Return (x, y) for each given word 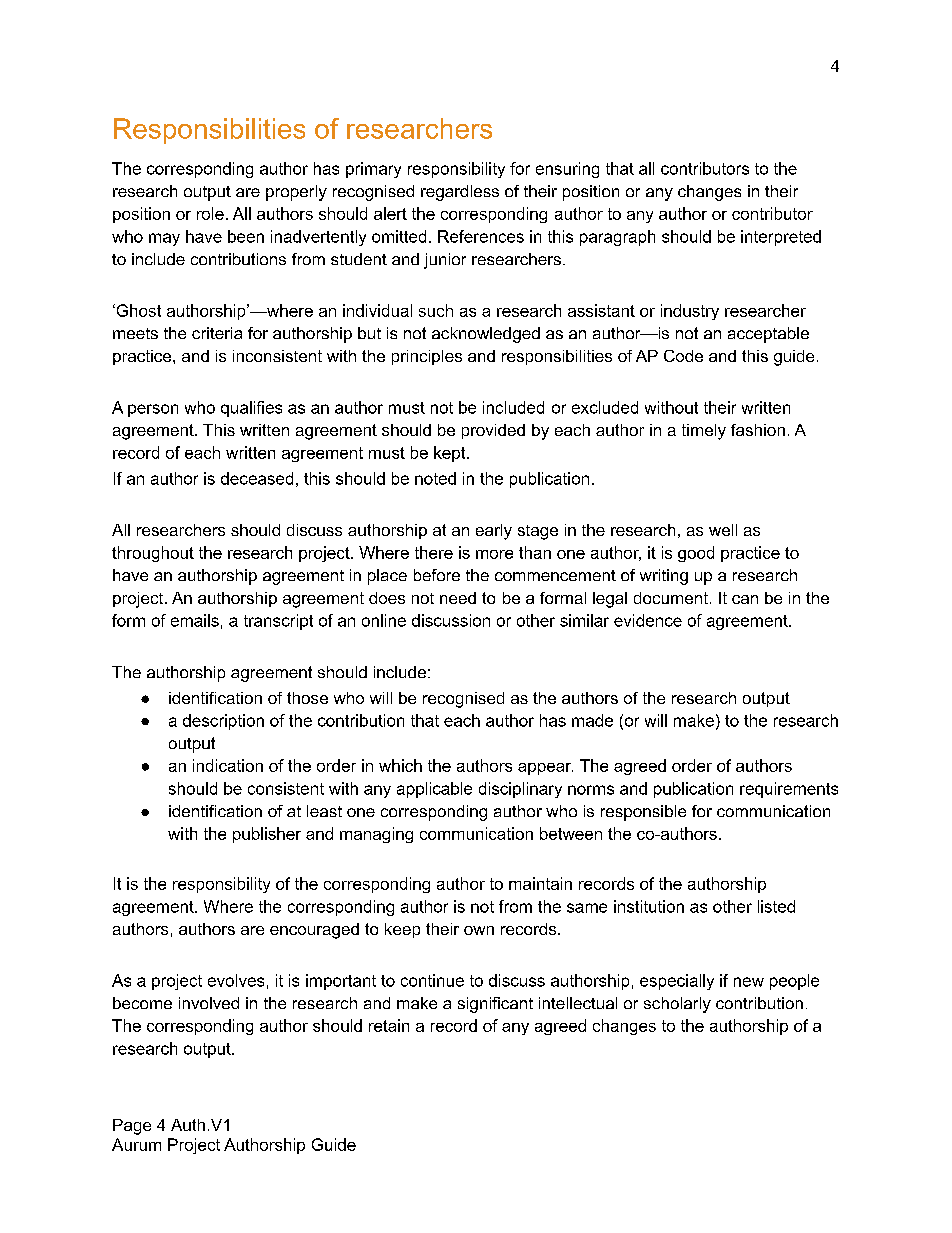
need (458, 598)
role (210, 213)
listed (776, 906)
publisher (267, 835)
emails (195, 620)
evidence (648, 620)
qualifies (251, 409)
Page (132, 1127)
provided (493, 431)
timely (704, 432)
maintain (540, 883)
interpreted (781, 238)
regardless (460, 193)
